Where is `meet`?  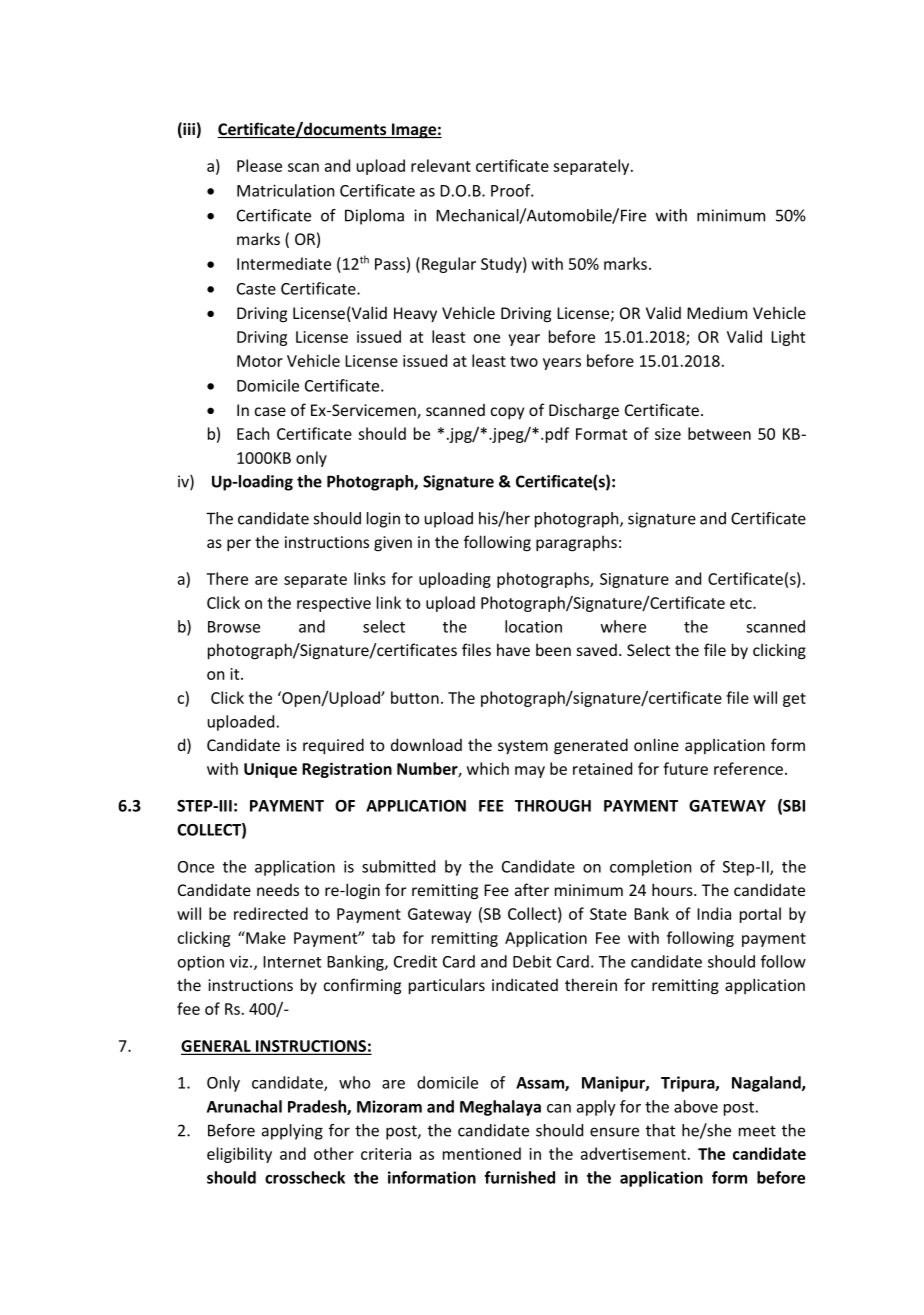
meet is located at coordinates (757, 1131).
